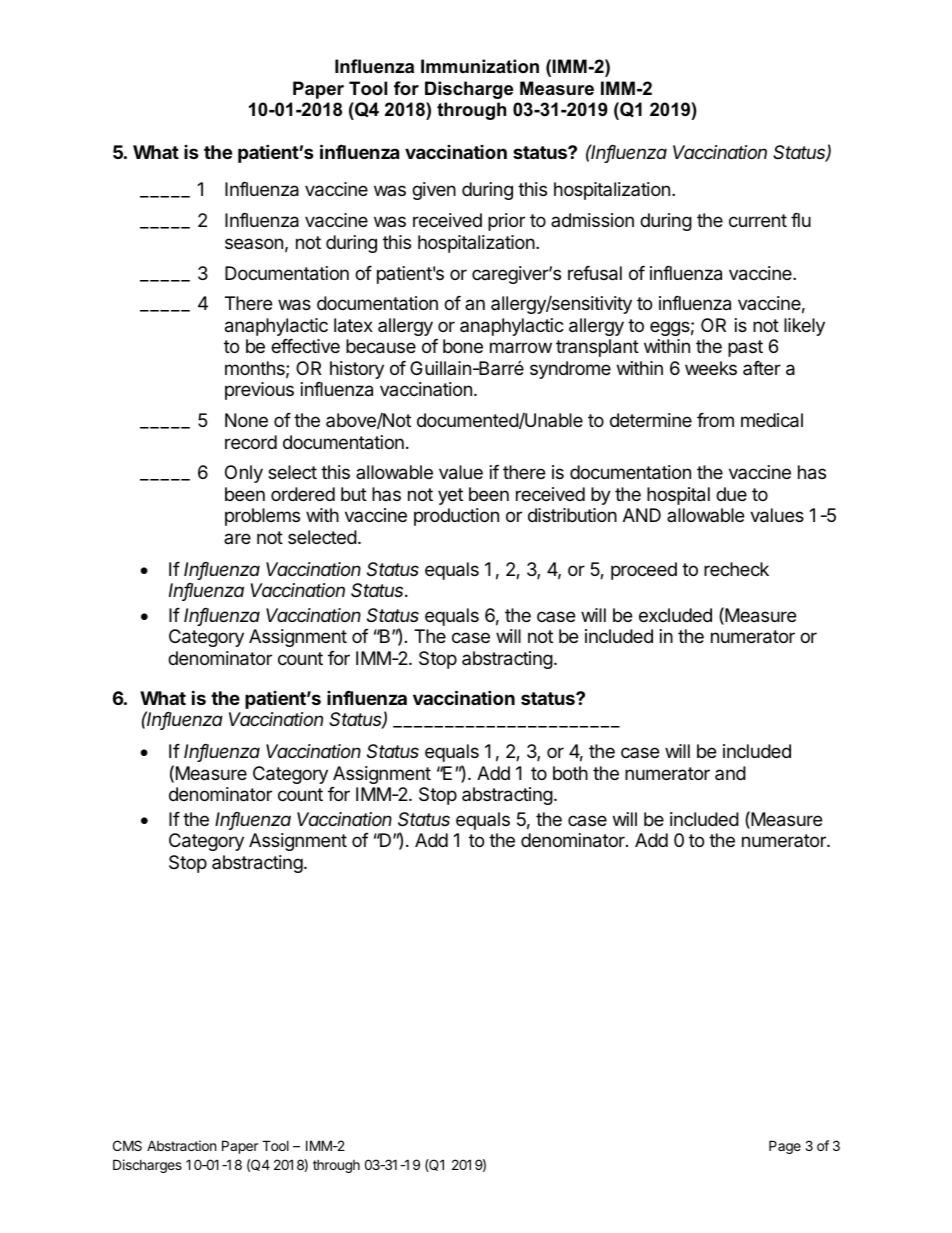 The image size is (952, 1233). What do you see at coordinates (758, 220) in the screenshot?
I see `current` at bounding box center [758, 220].
